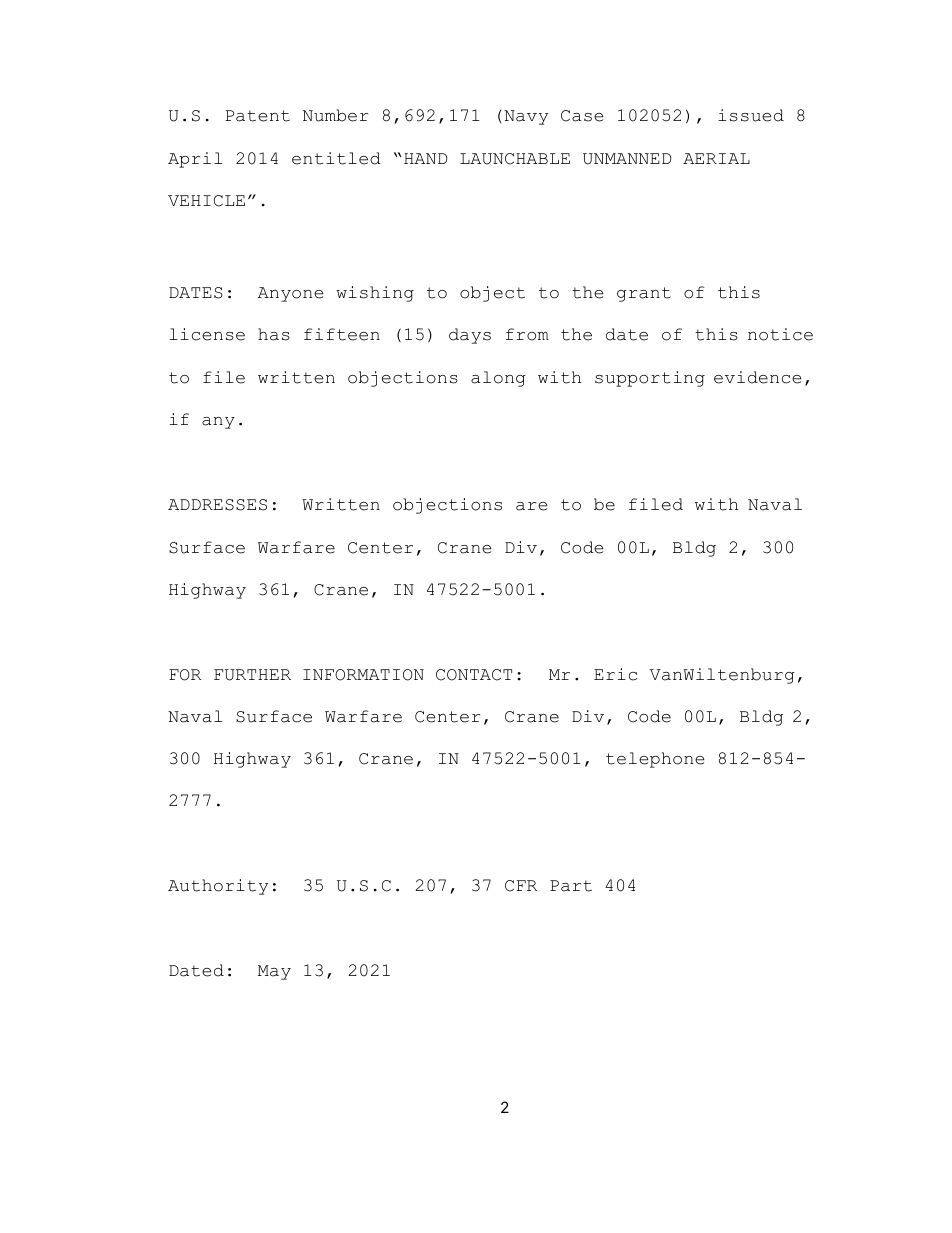  I want to click on AERIAL, so click(716, 158).
